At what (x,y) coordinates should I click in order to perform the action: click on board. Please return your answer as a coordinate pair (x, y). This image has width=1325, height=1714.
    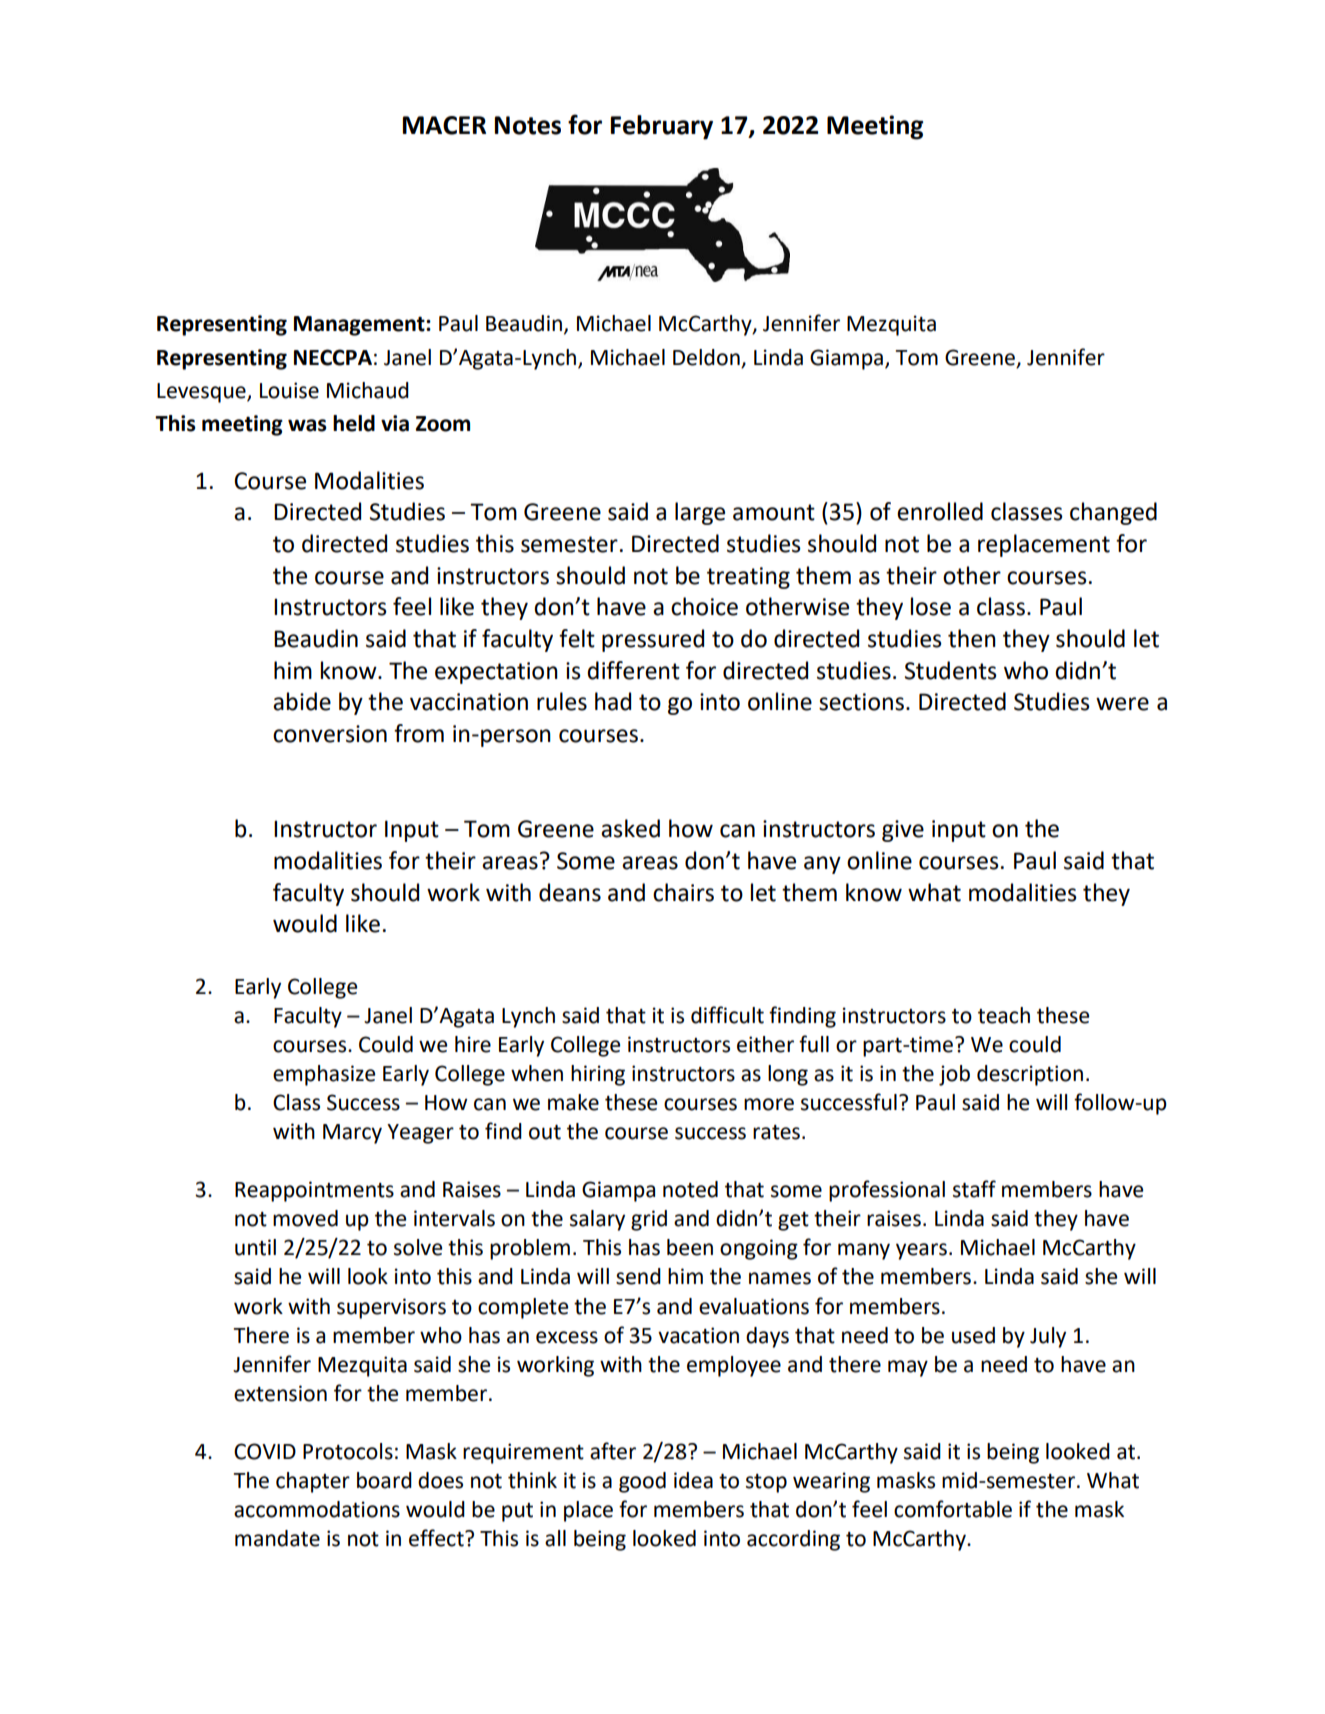
    Looking at the image, I should click on (384, 1480).
